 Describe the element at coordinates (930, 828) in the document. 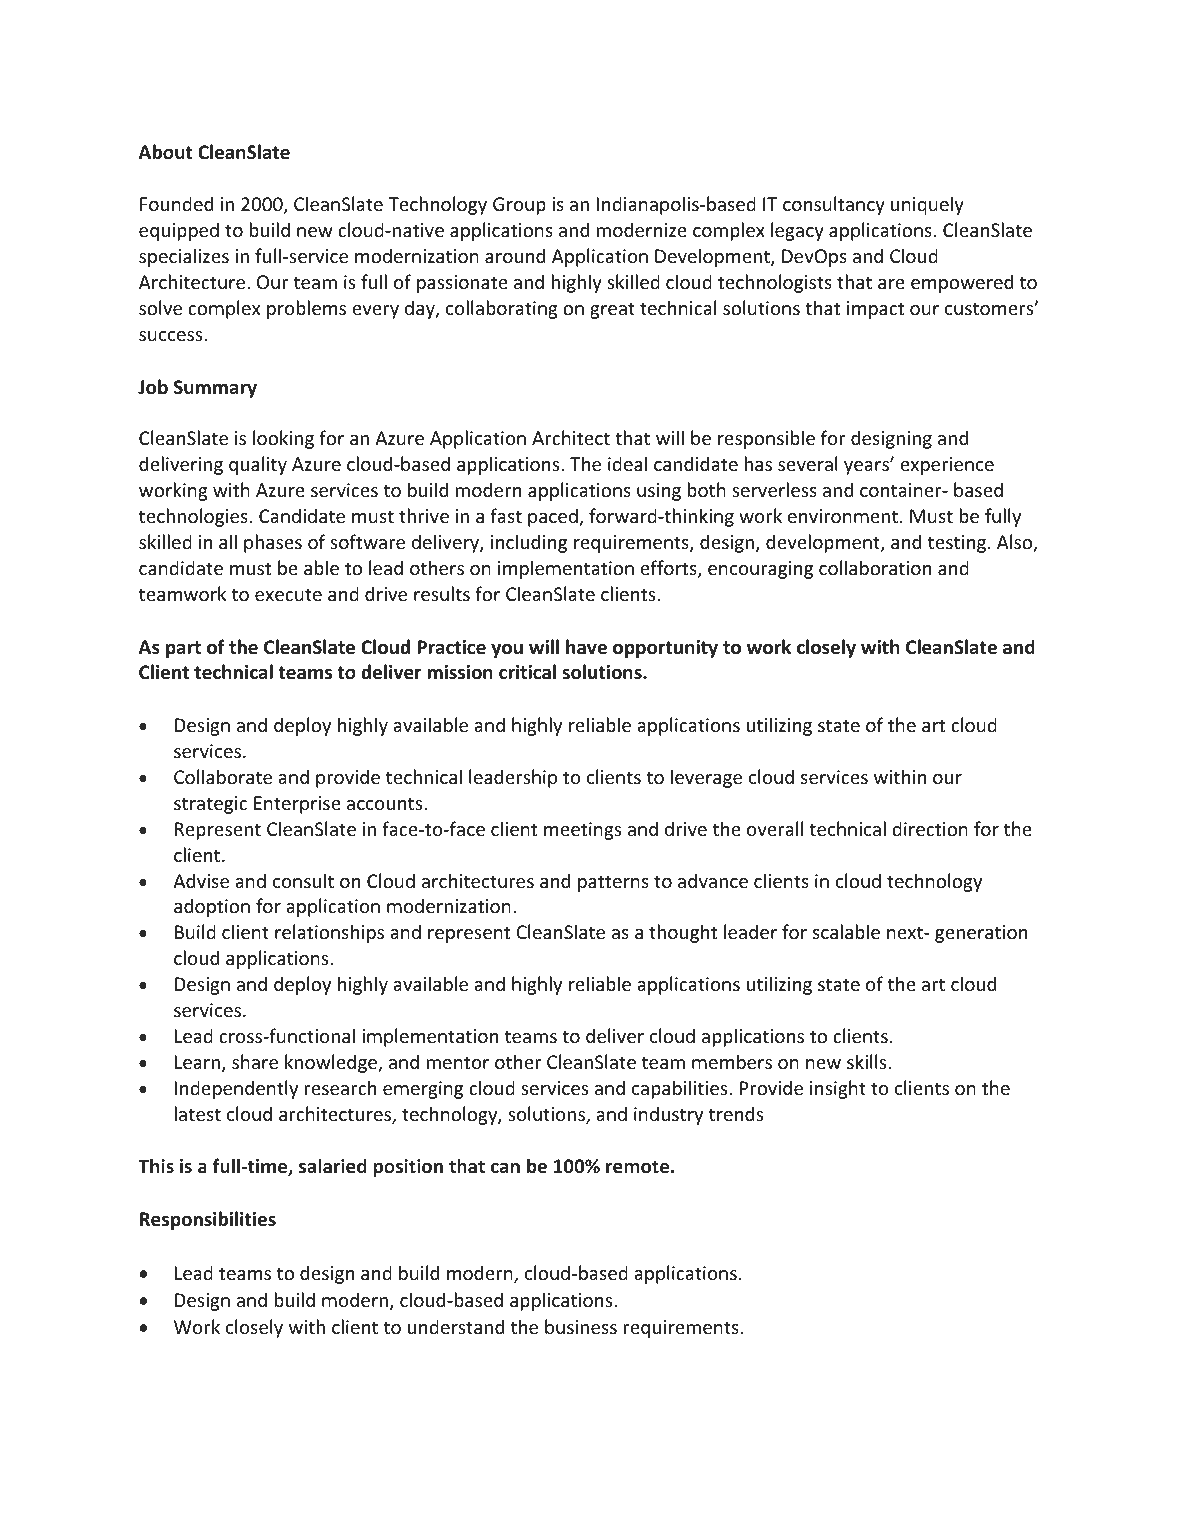

I see `direction` at that location.
